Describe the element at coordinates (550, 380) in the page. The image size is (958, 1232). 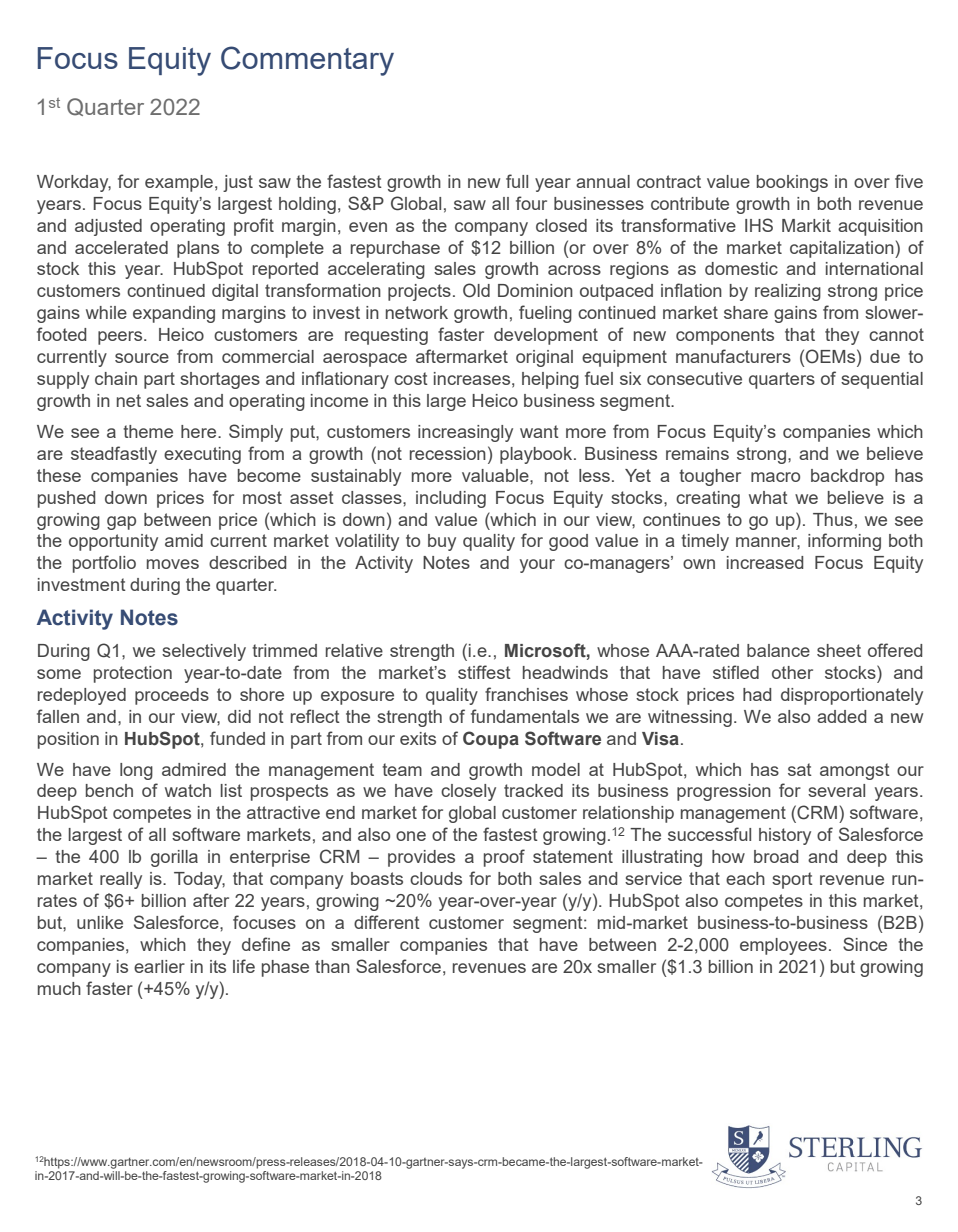
I see `helping` at that location.
